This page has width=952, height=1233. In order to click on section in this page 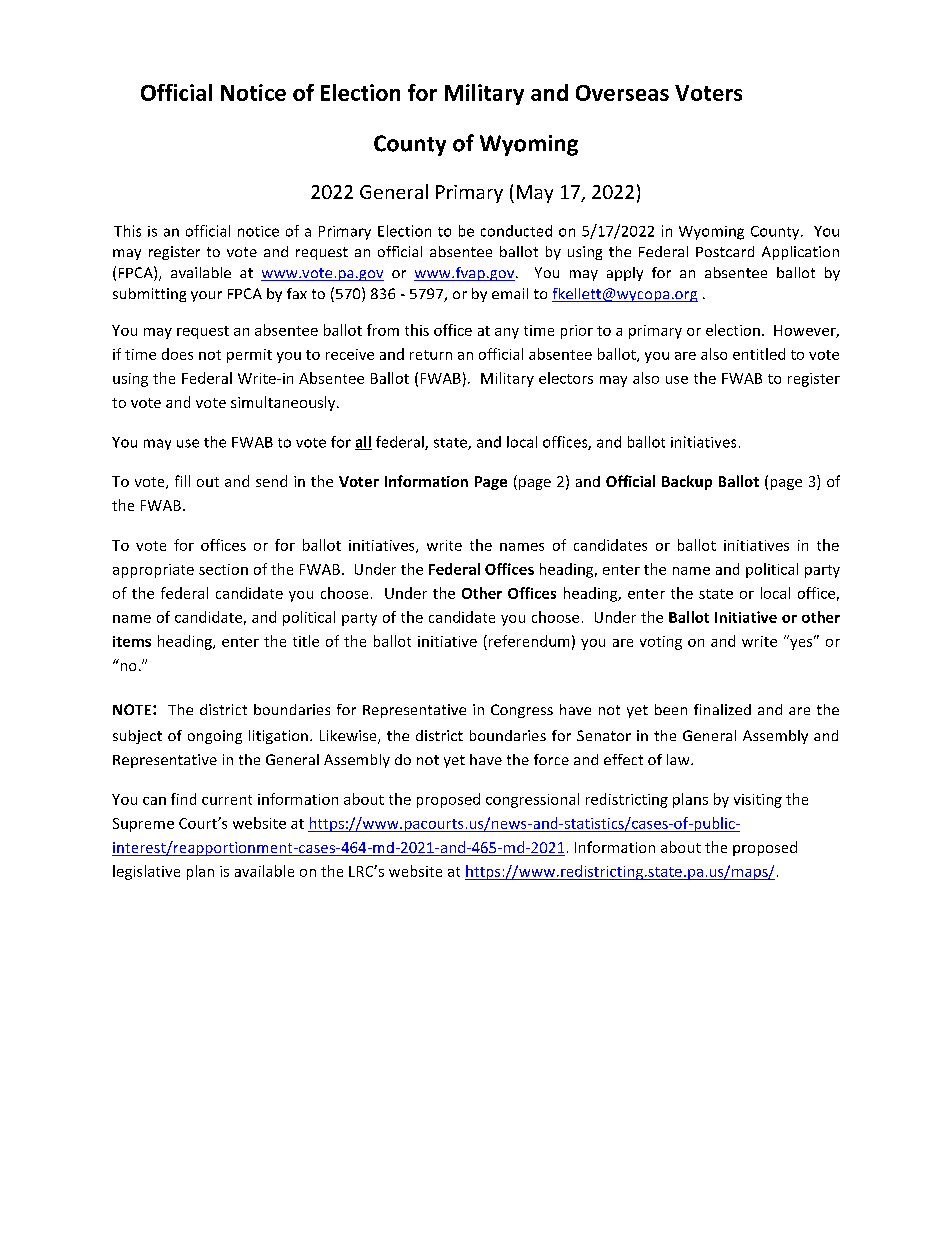, I will do `click(223, 569)`.
